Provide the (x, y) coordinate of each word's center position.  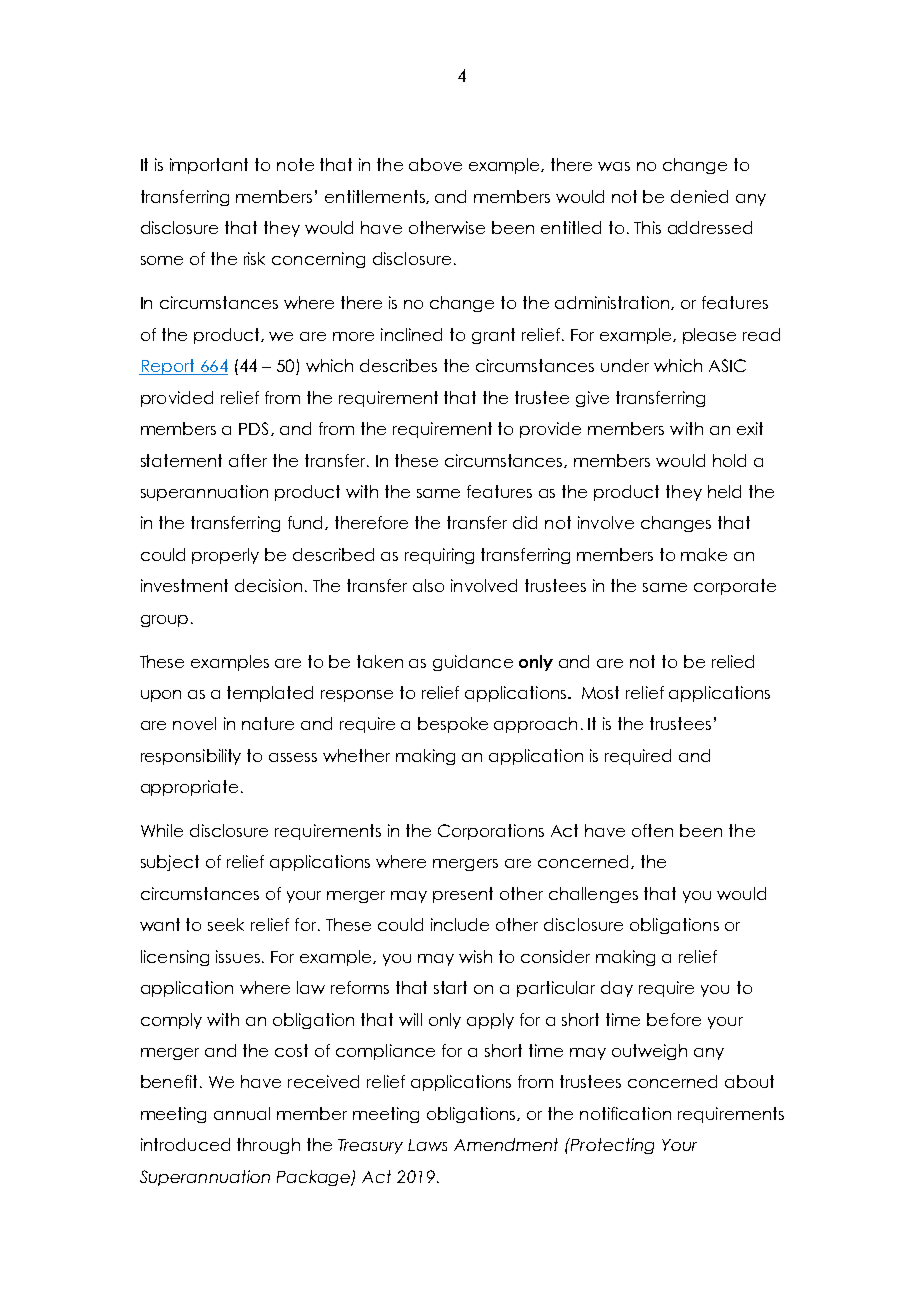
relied (733, 661)
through (268, 1146)
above (435, 164)
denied (699, 196)
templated (270, 694)
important (209, 166)
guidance (473, 663)
